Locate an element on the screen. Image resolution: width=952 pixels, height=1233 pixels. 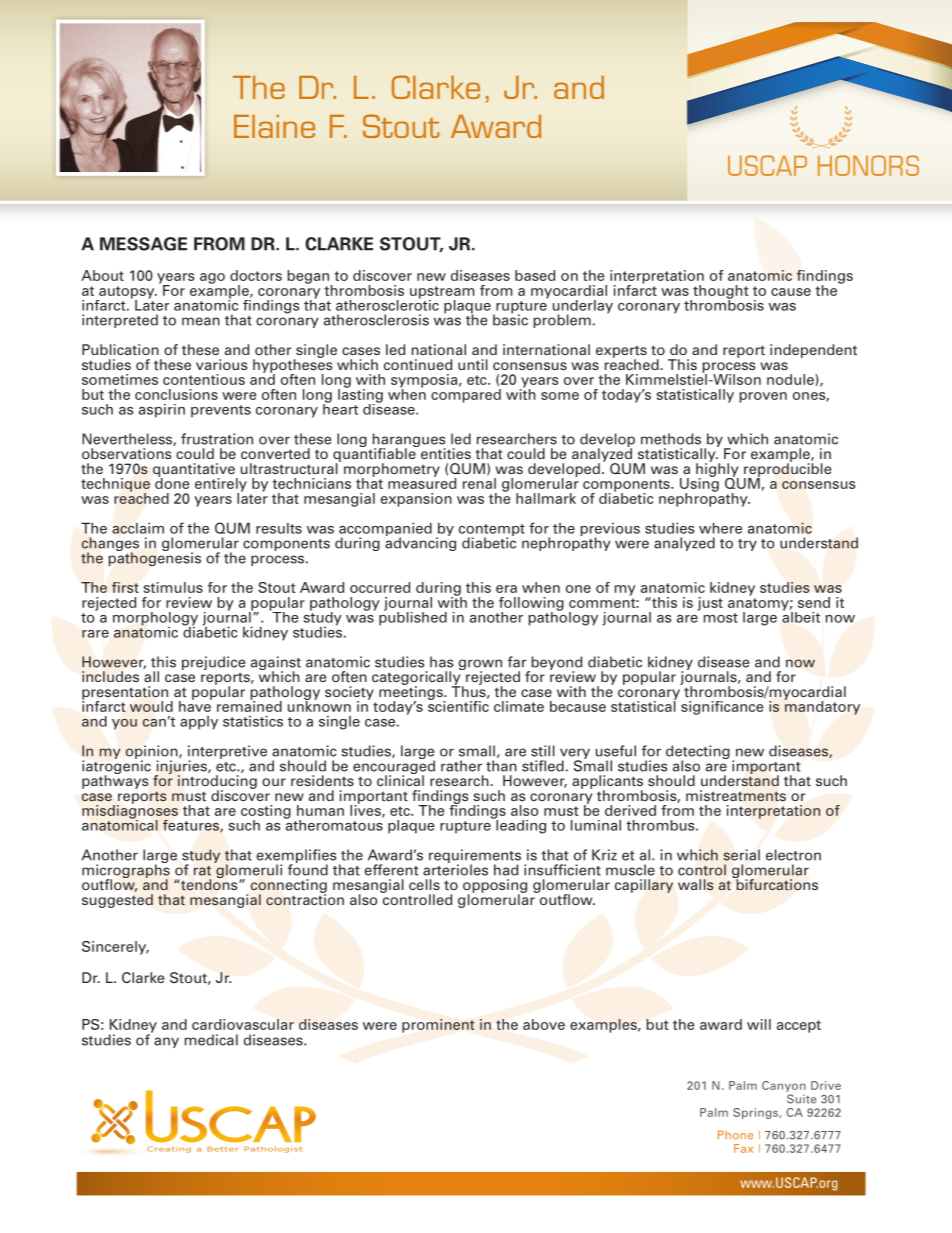
proven is located at coordinates (763, 397).
